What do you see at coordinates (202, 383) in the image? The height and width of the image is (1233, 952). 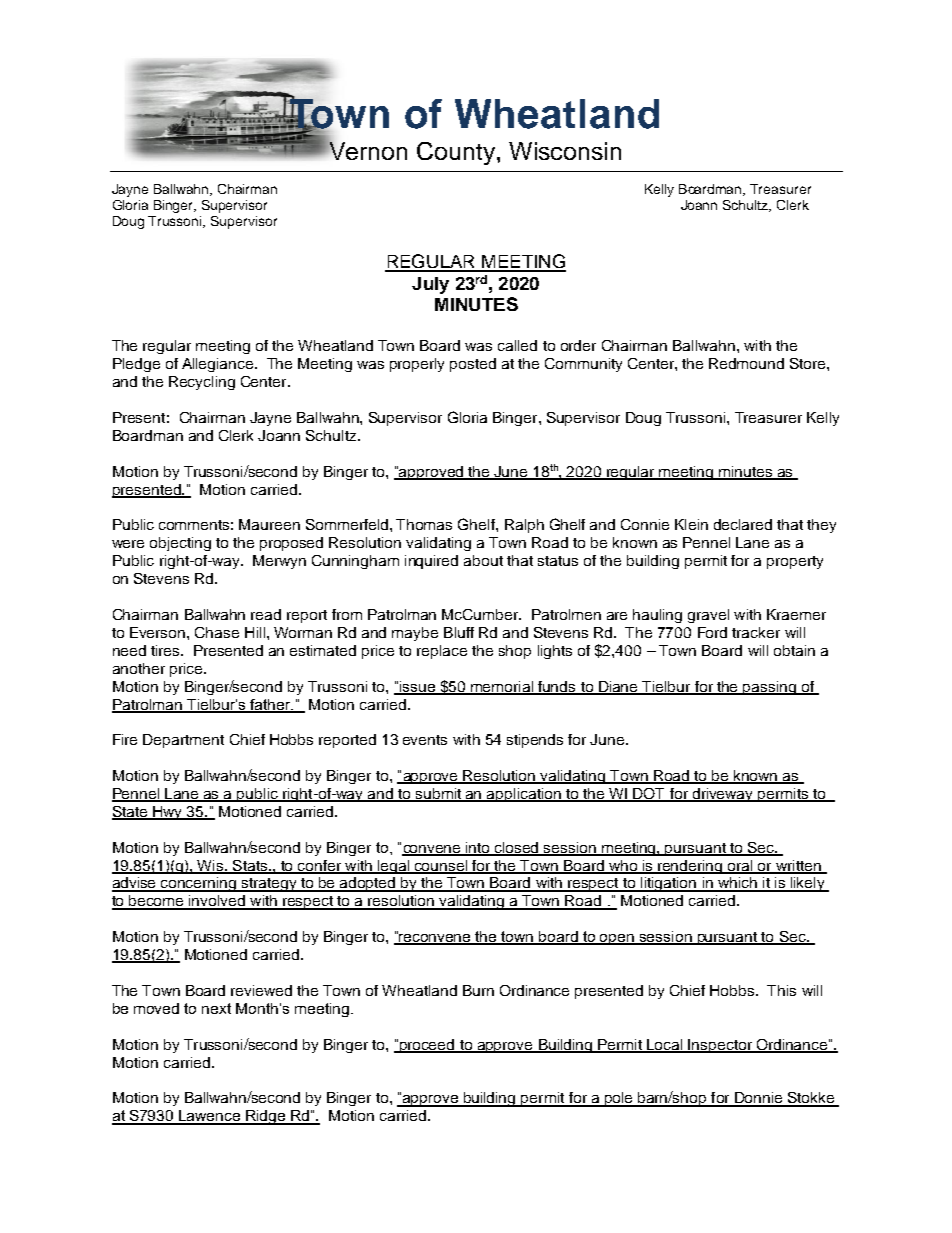 I see `Recycling` at bounding box center [202, 383].
